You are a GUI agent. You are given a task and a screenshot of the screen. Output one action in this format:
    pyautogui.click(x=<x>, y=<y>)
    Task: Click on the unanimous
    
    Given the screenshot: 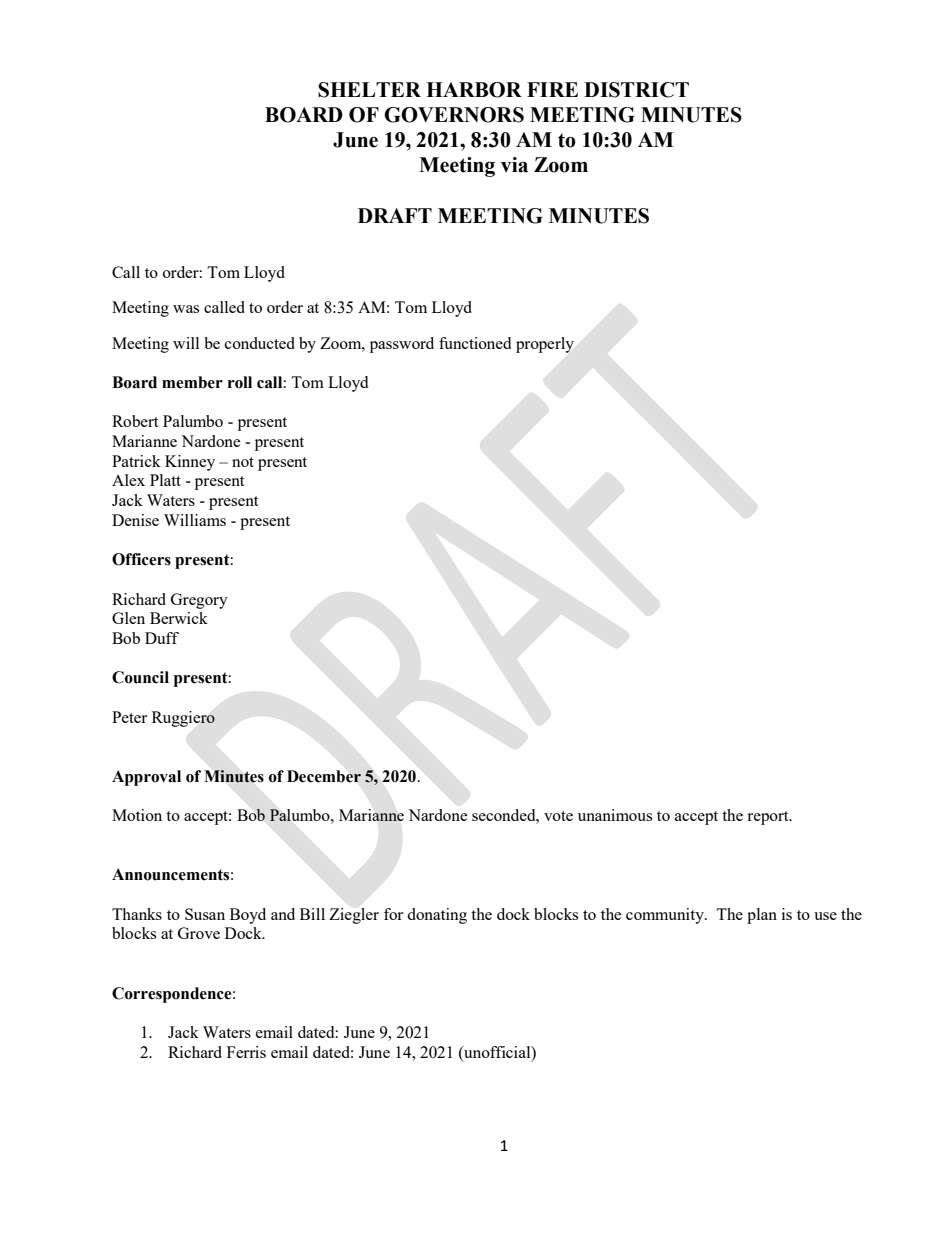 What is the action you would take?
    pyautogui.click(x=615, y=815)
